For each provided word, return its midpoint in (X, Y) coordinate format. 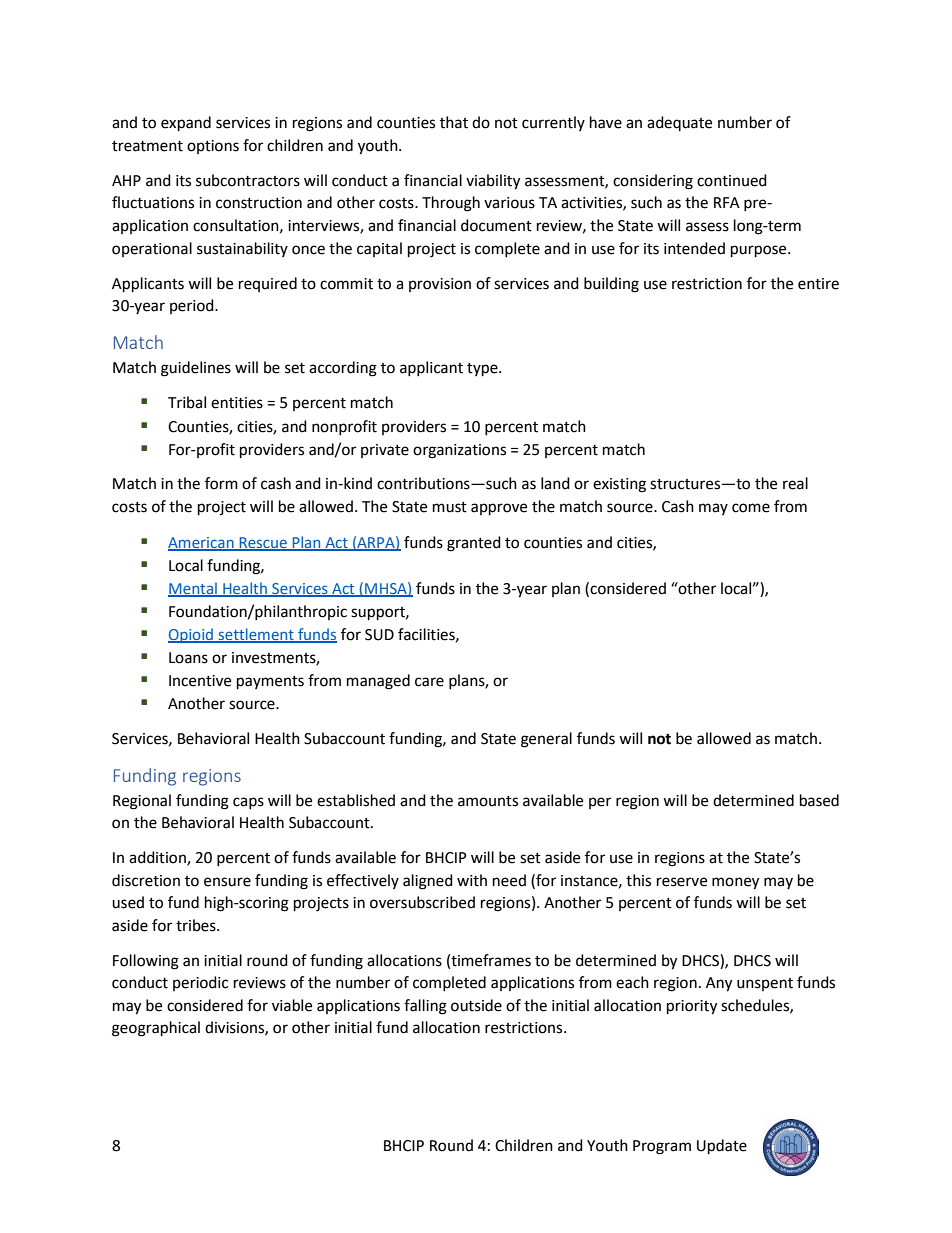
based (819, 800)
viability (493, 182)
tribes (197, 925)
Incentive (200, 681)
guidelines (196, 369)
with (472, 880)
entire (818, 284)
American (202, 543)
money (735, 883)
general (546, 740)
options (213, 147)
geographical (156, 1029)
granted (474, 544)
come (751, 508)
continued (732, 180)
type (483, 370)
